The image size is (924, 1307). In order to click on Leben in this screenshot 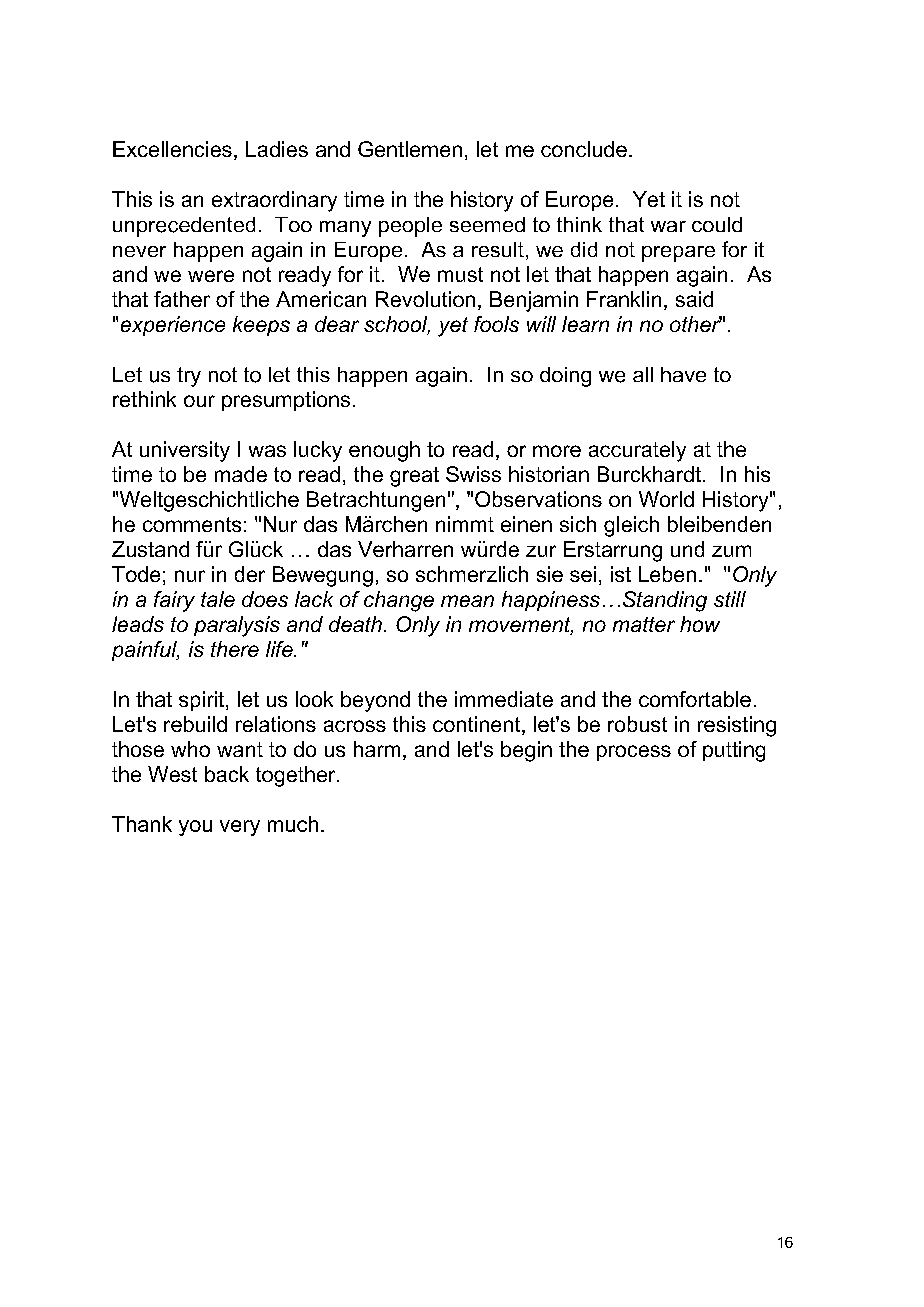, I will do `click(667, 574)`.
